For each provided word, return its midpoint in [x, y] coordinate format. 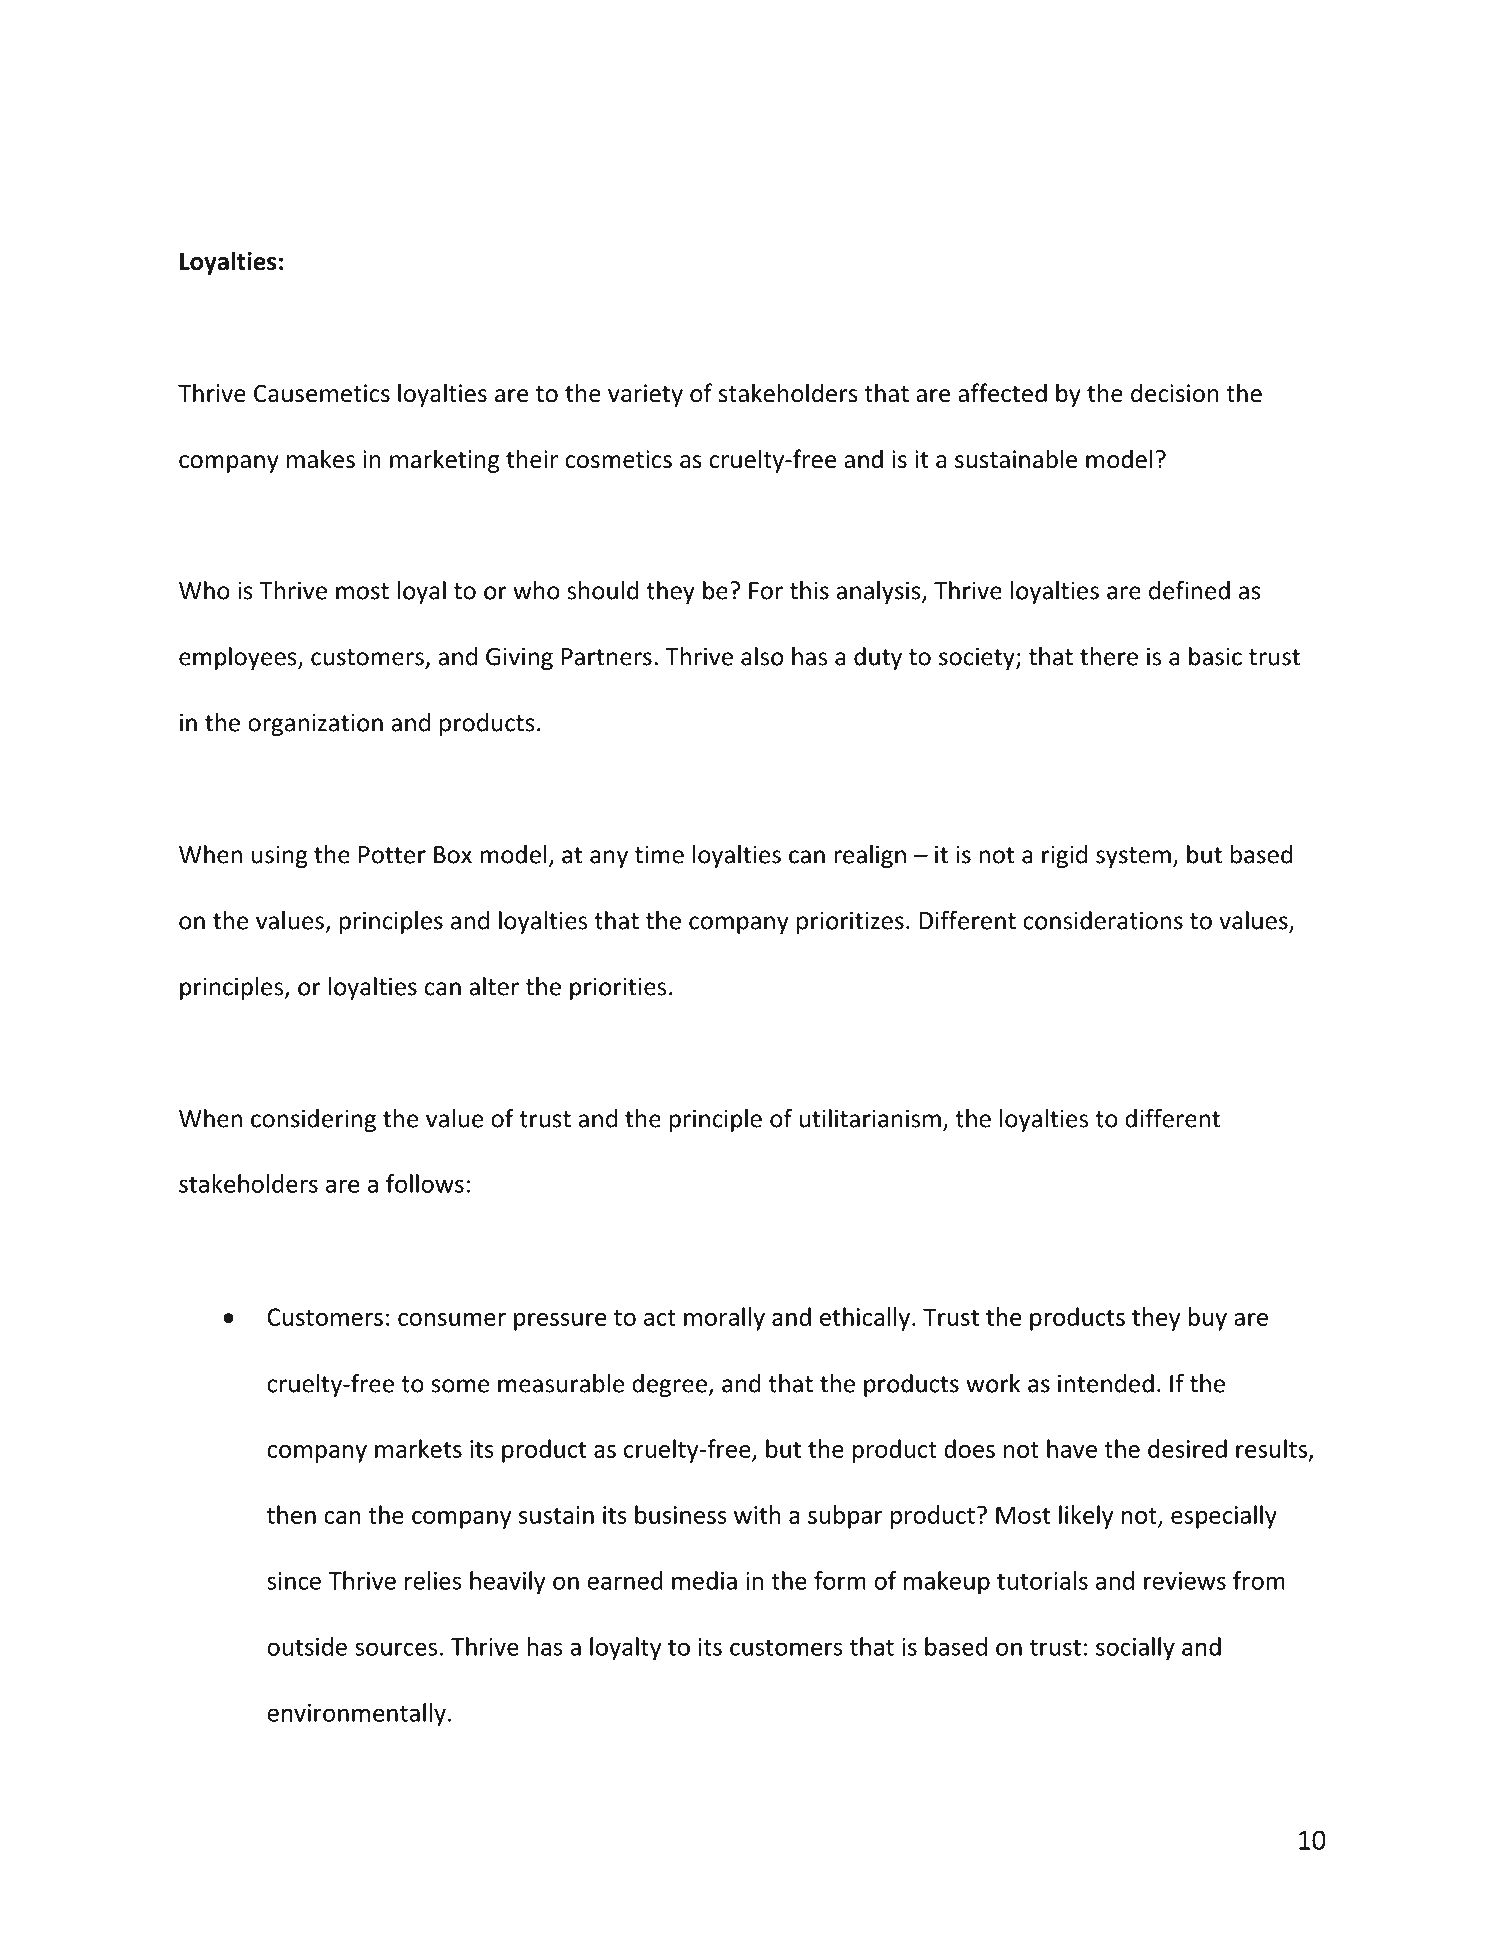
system [1133, 857]
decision [1175, 393]
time [659, 854]
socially [1135, 1649]
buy [1207, 1319]
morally [724, 1319]
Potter [392, 855]
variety [645, 395]
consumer [452, 1319]
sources [396, 1649]
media [704, 1580]
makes [321, 459]
